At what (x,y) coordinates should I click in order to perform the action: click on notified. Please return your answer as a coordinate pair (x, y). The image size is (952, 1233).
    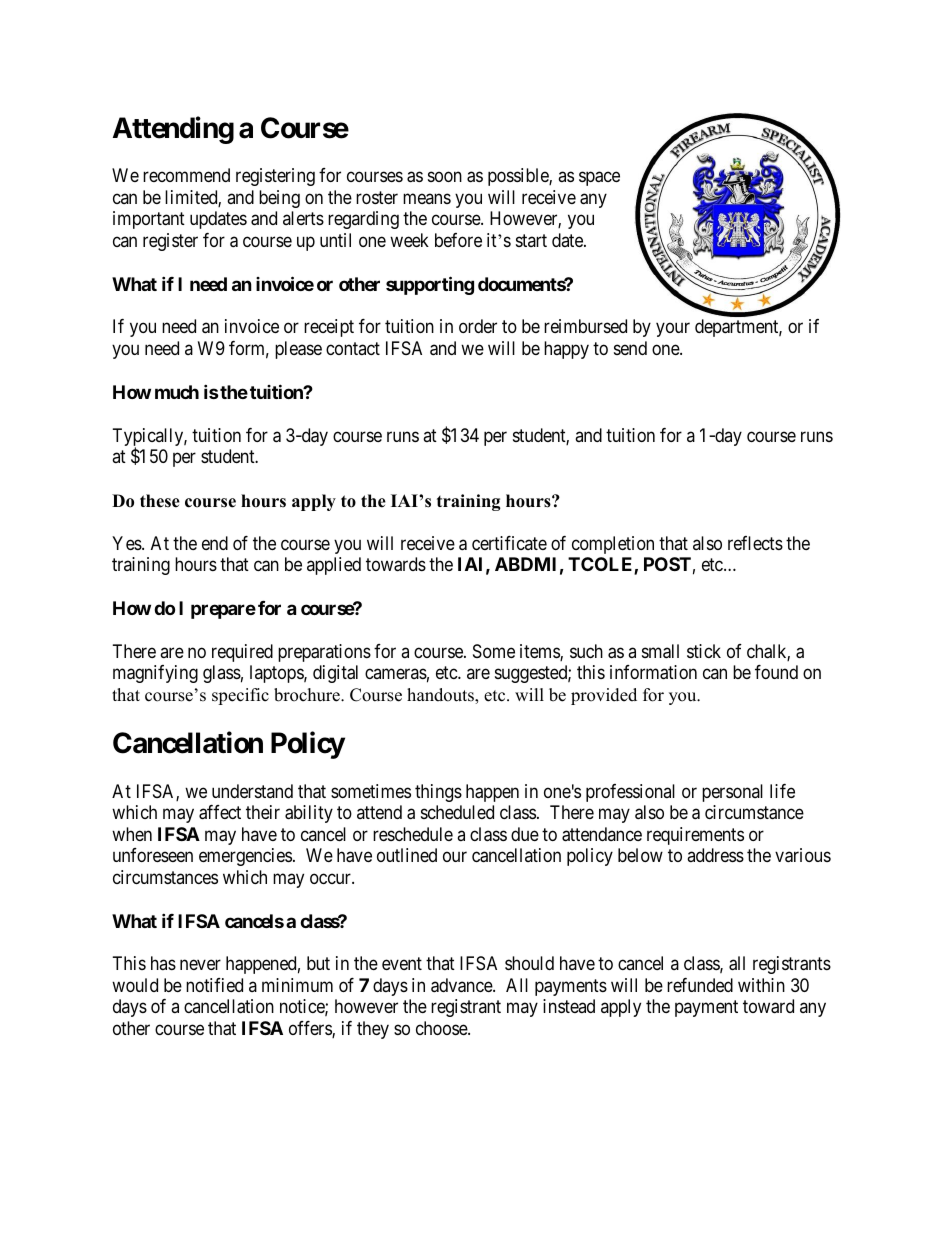
    Looking at the image, I should click on (214, 985).
